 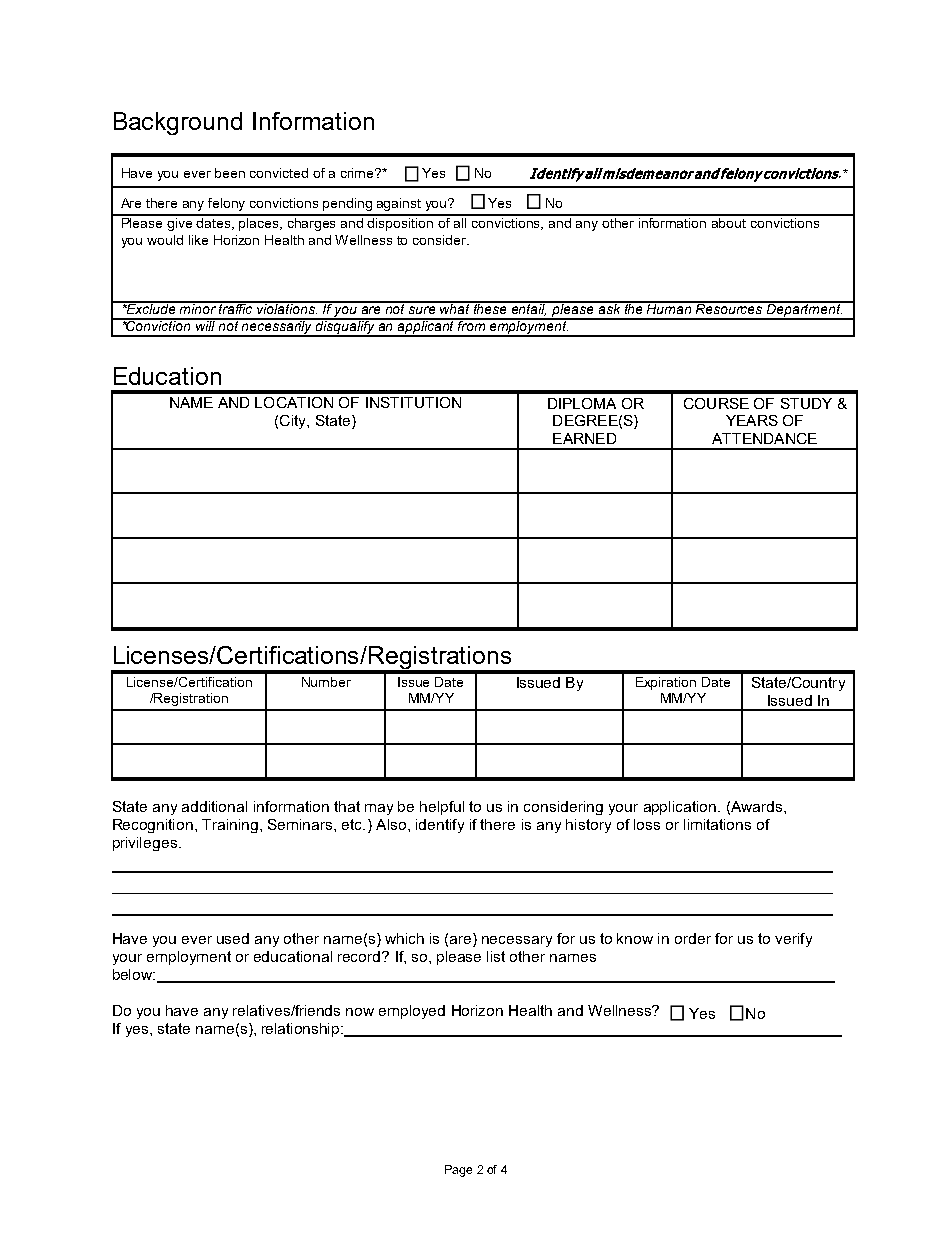 I want to click on application, so click(x=681, y=808).
